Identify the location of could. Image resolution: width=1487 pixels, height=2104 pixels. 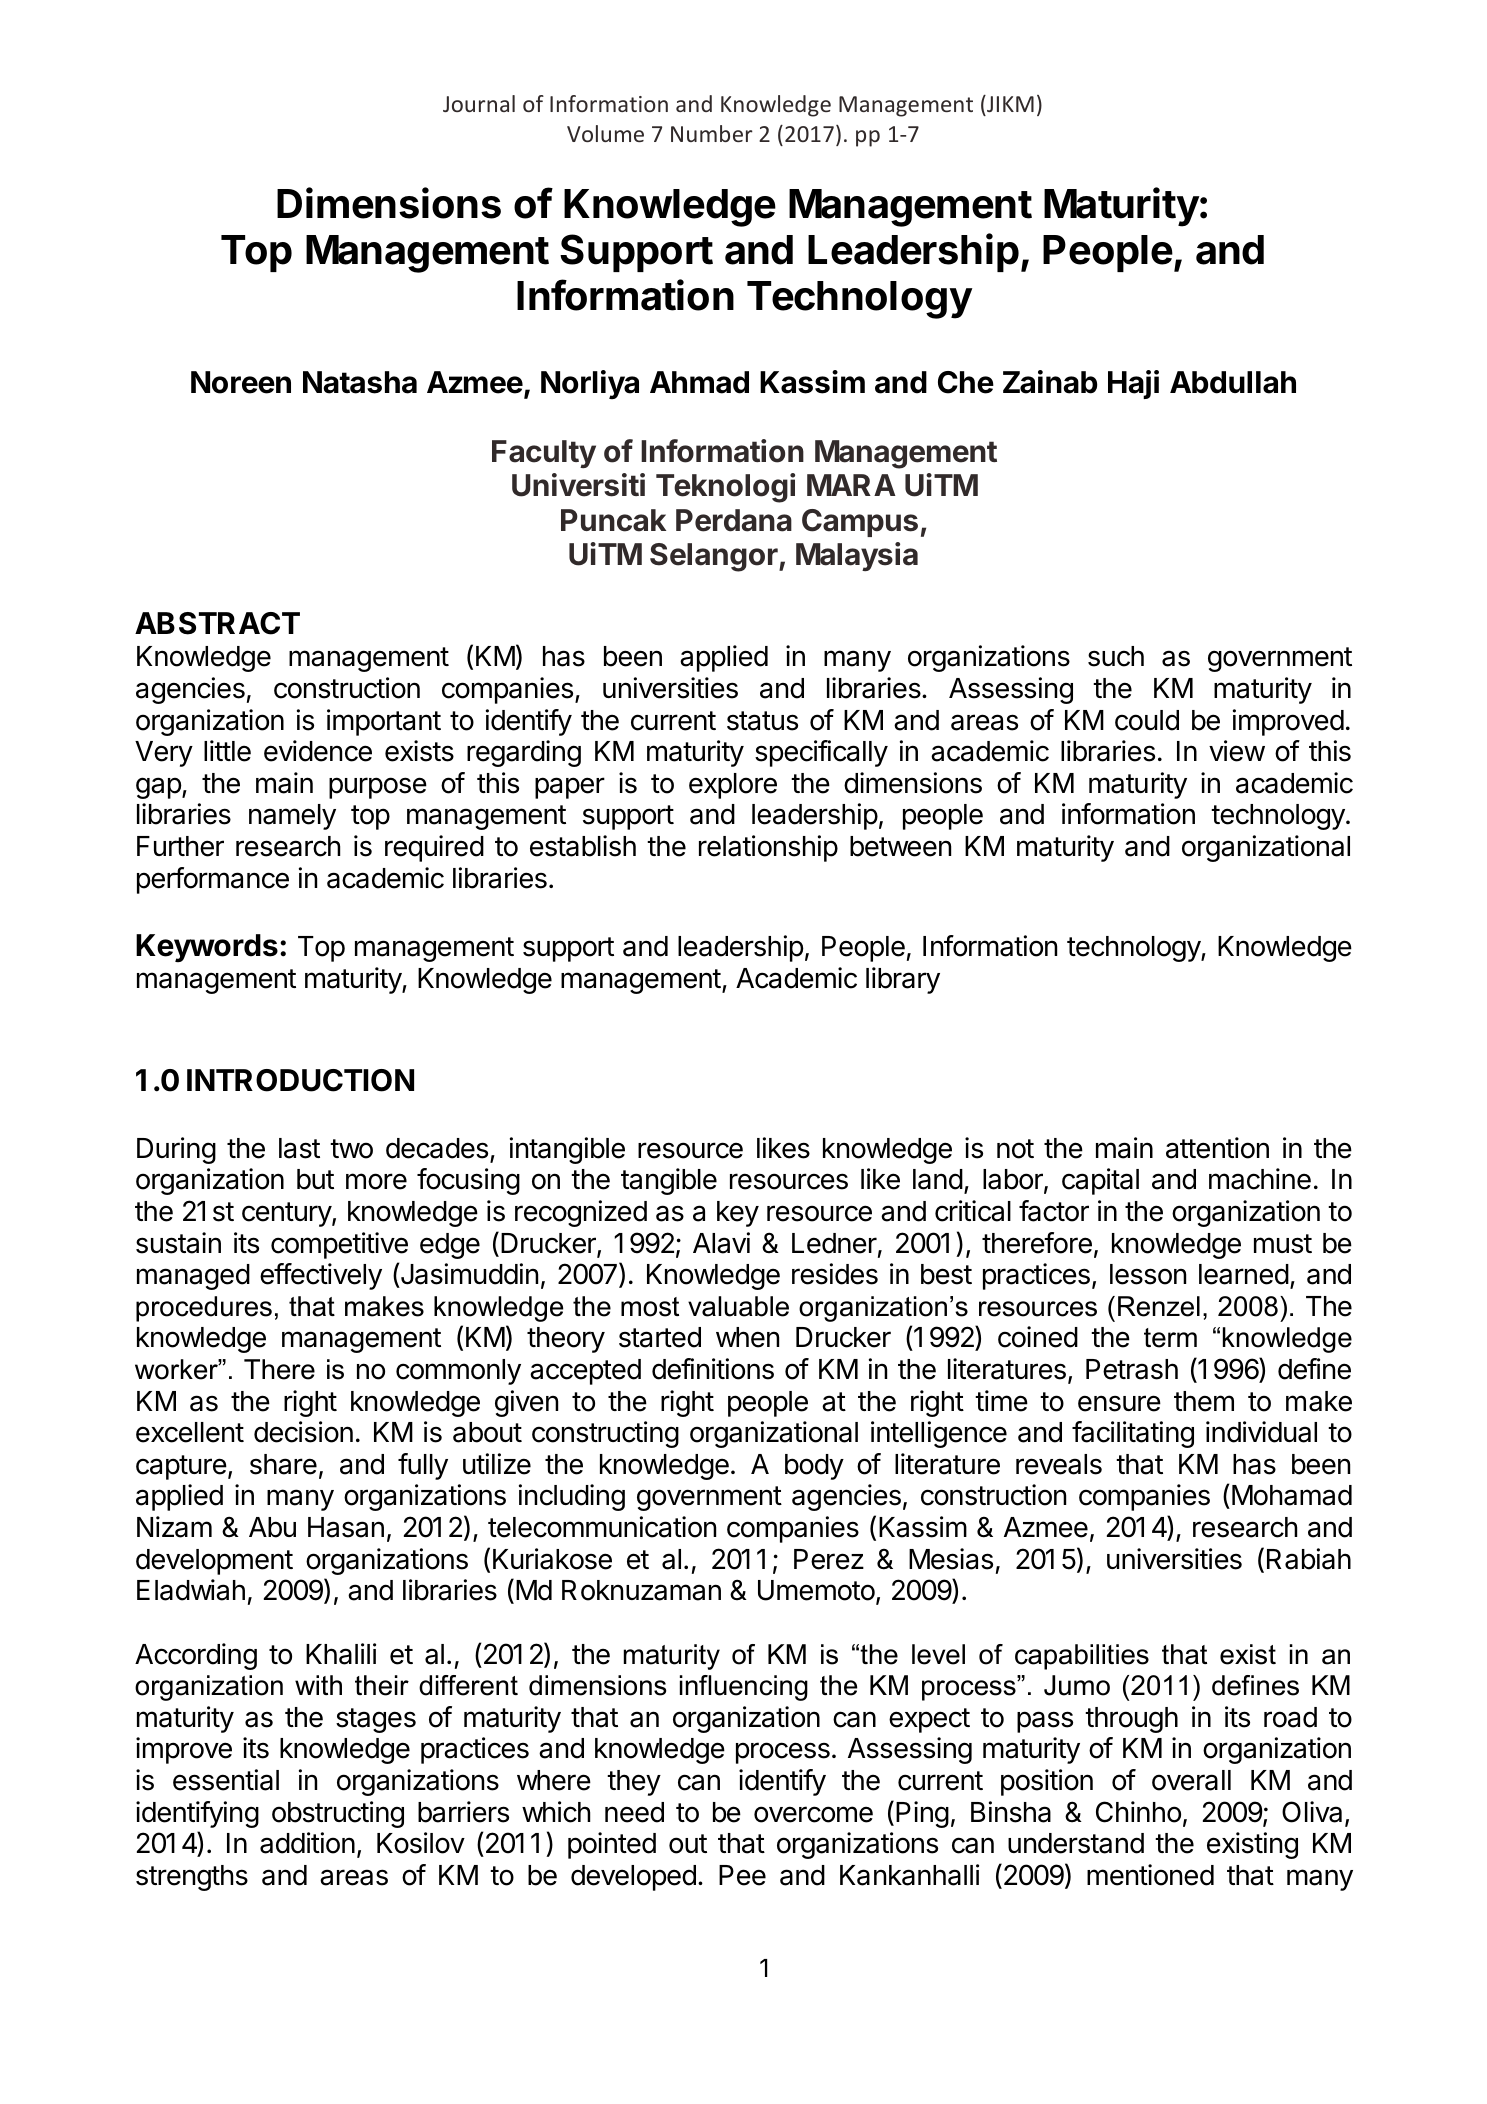
(1147, 720).
